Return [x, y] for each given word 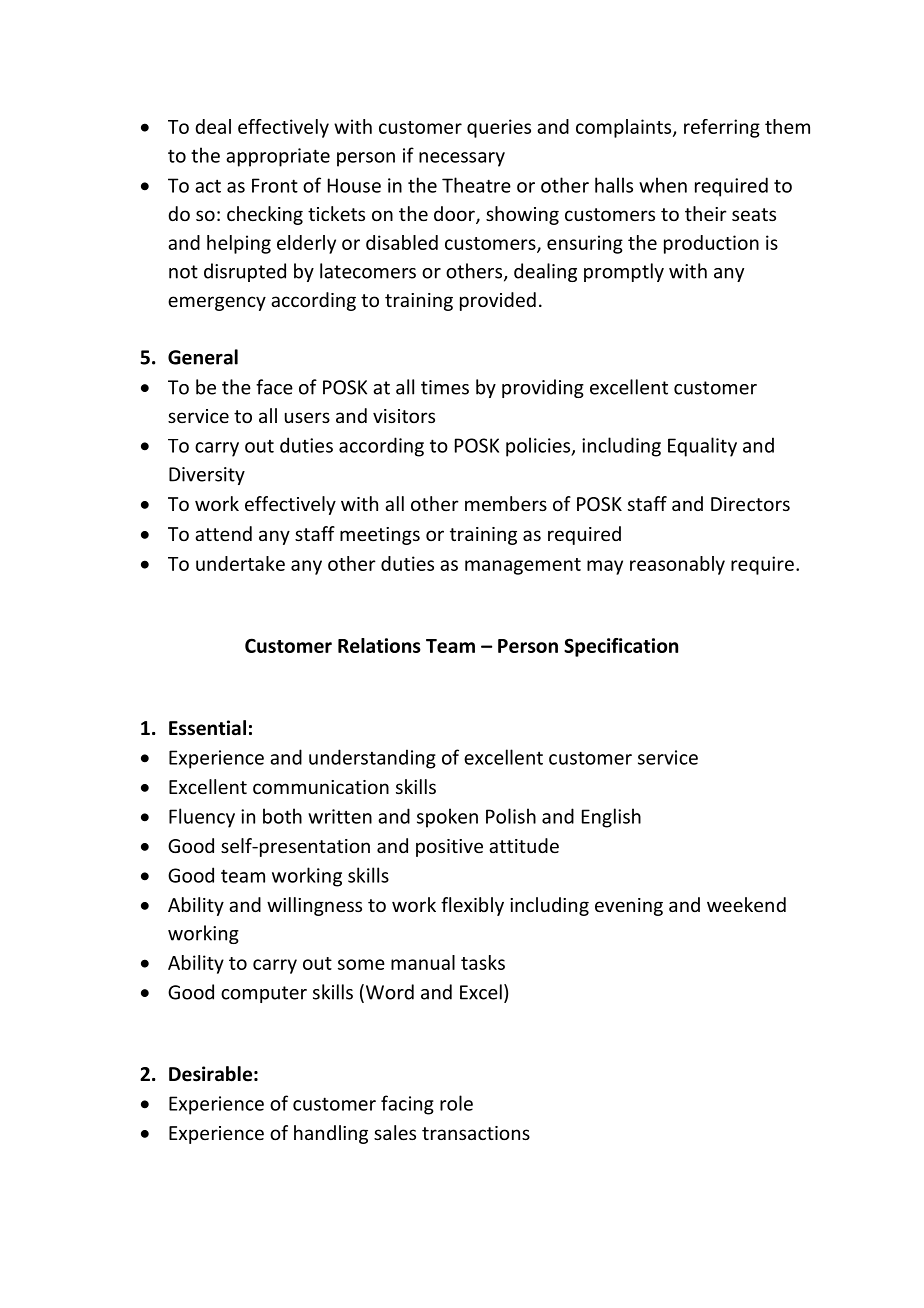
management [523, 566]
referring [722, 128]
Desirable [210, 1074]
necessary [462, 159]
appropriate [278, 157]
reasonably [677, 565]
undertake [240, 563]
